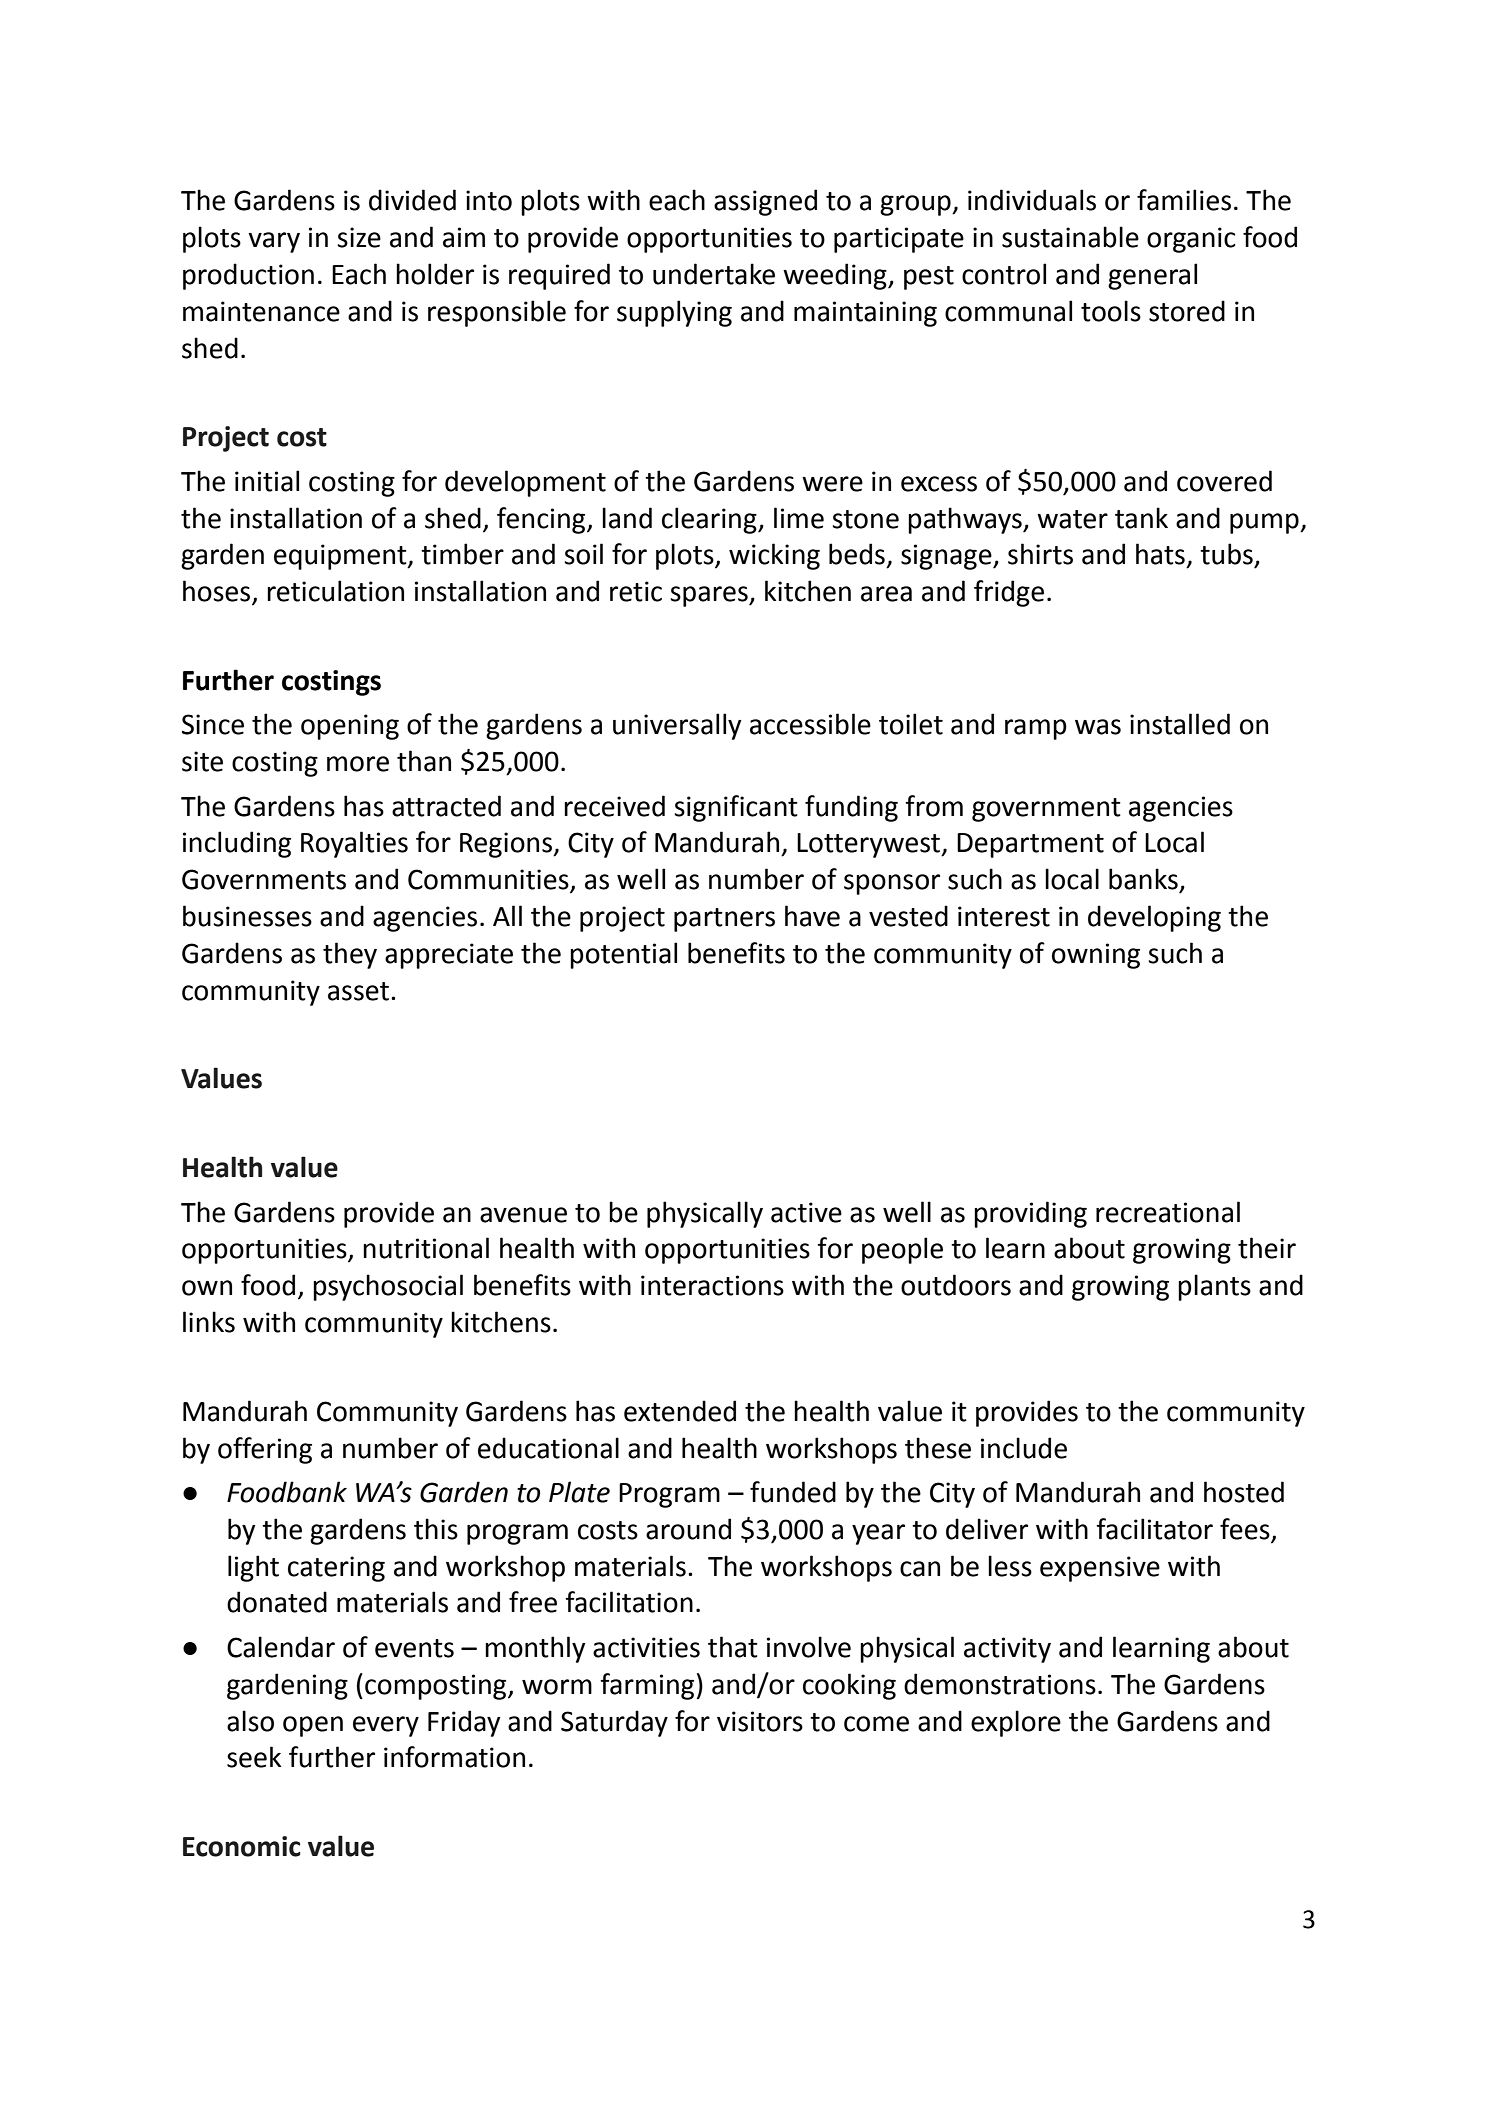  Describe the element at coordinates (1168, 1212) in the page. I see `recreational` at that location.
